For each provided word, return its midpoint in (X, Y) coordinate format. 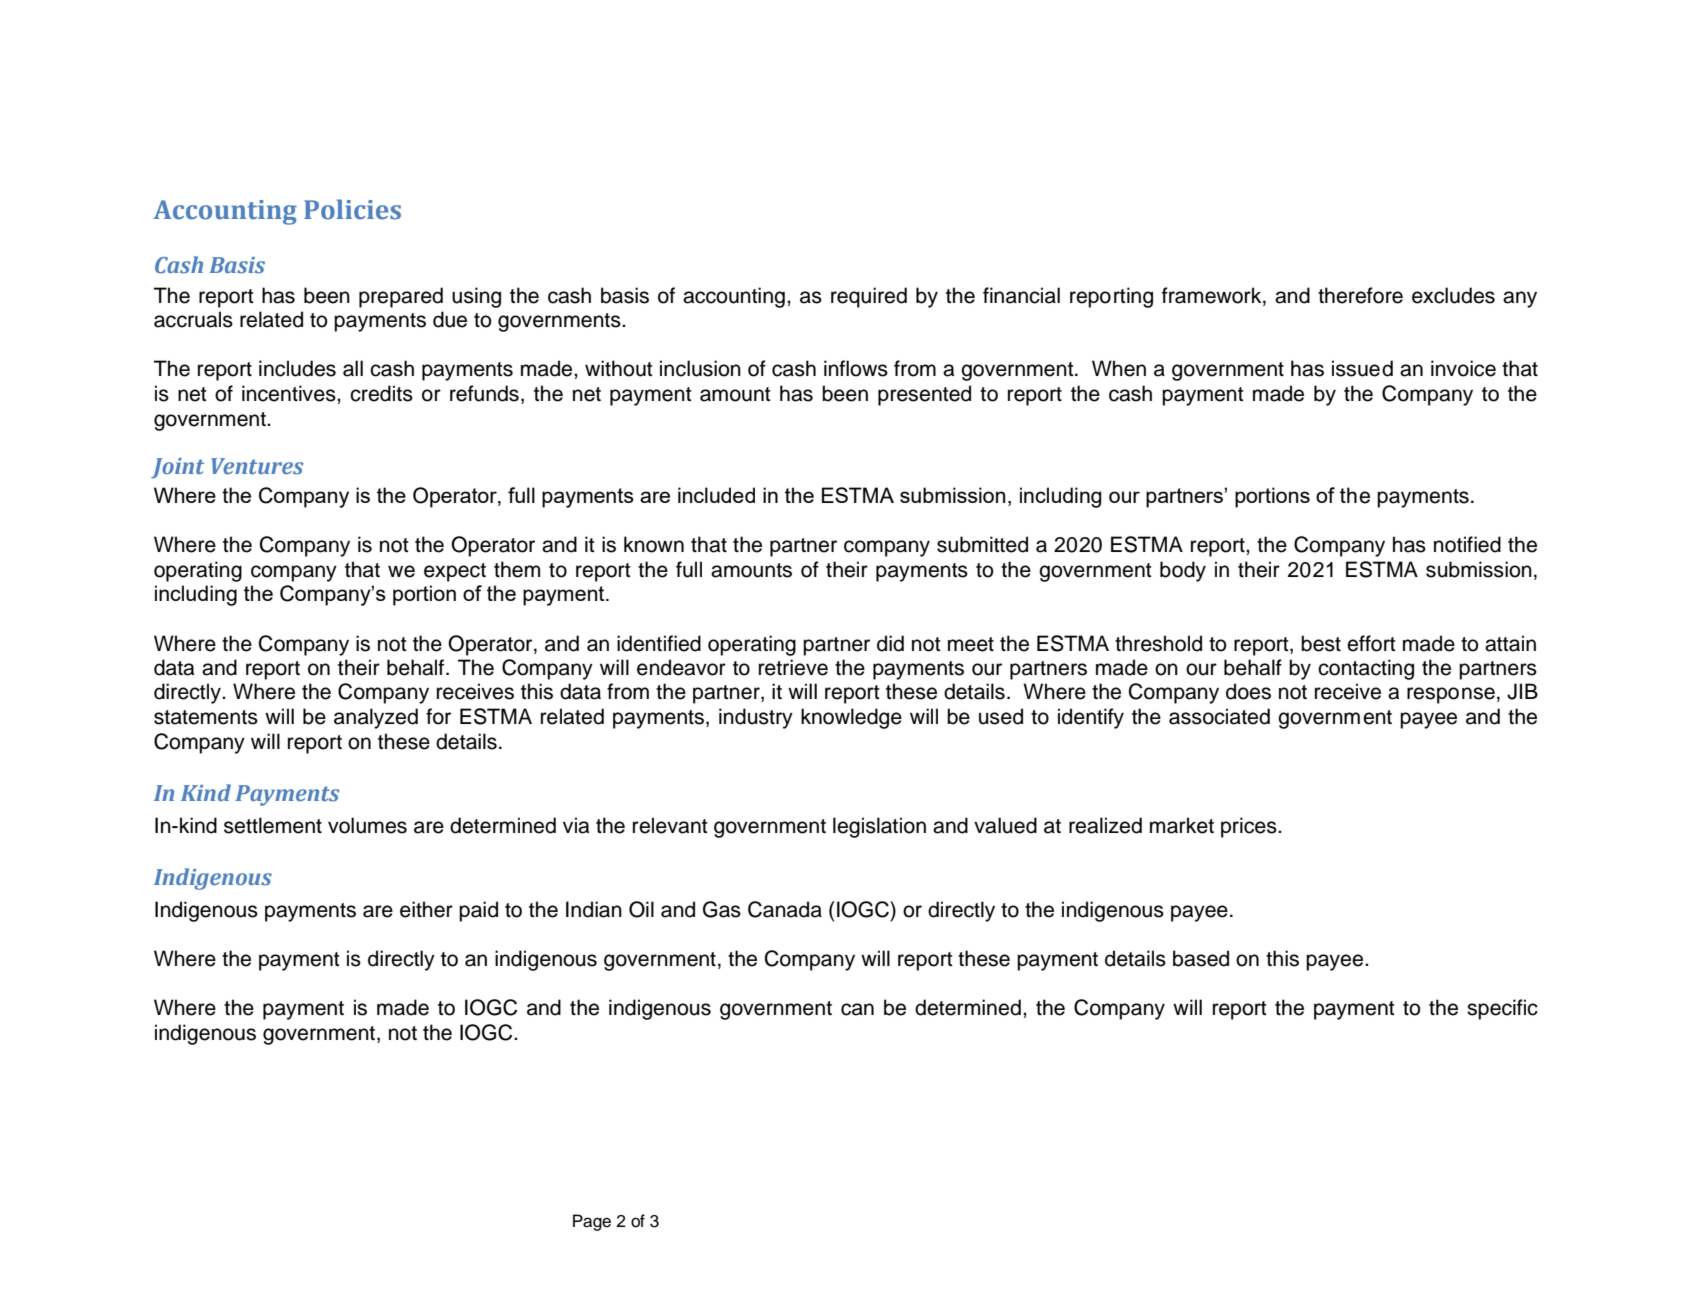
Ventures (257, 466)
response (1451, 695)
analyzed (376, 718)
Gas (722, 909)
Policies (352, 209)
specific (1502, 1009)
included (716, 495)
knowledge (851, 718)
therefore (1360, 295)
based (1201, 958)
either (426, 909)
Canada (785, 909)
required (869, 297)
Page (592, 1222)
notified (1467, 544)
